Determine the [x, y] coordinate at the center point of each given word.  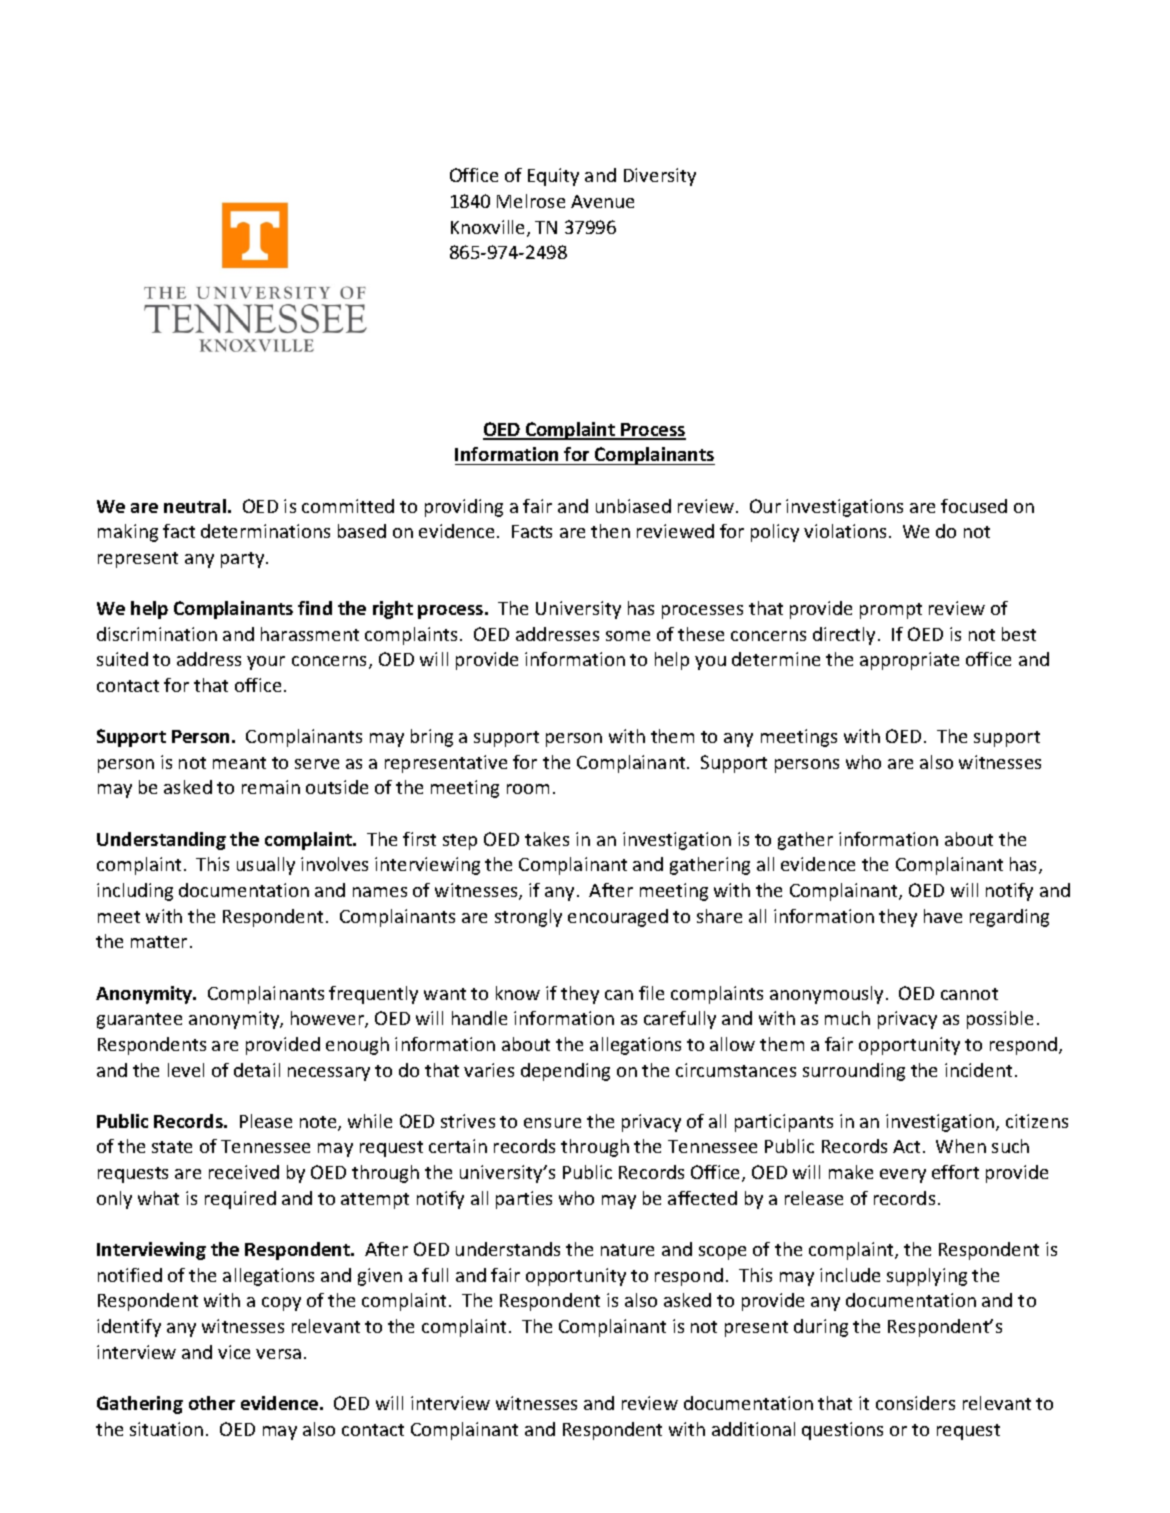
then [610, 531]
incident [978, 1070]
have [943, 916]
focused [974, 506]
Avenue [602, 201]
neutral [196, 506]
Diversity [660, 177]
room [528, 789]
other [212, 1403]
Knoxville [489, 228]
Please [266, 1121]
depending [565, 1072]
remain [271, 787]
